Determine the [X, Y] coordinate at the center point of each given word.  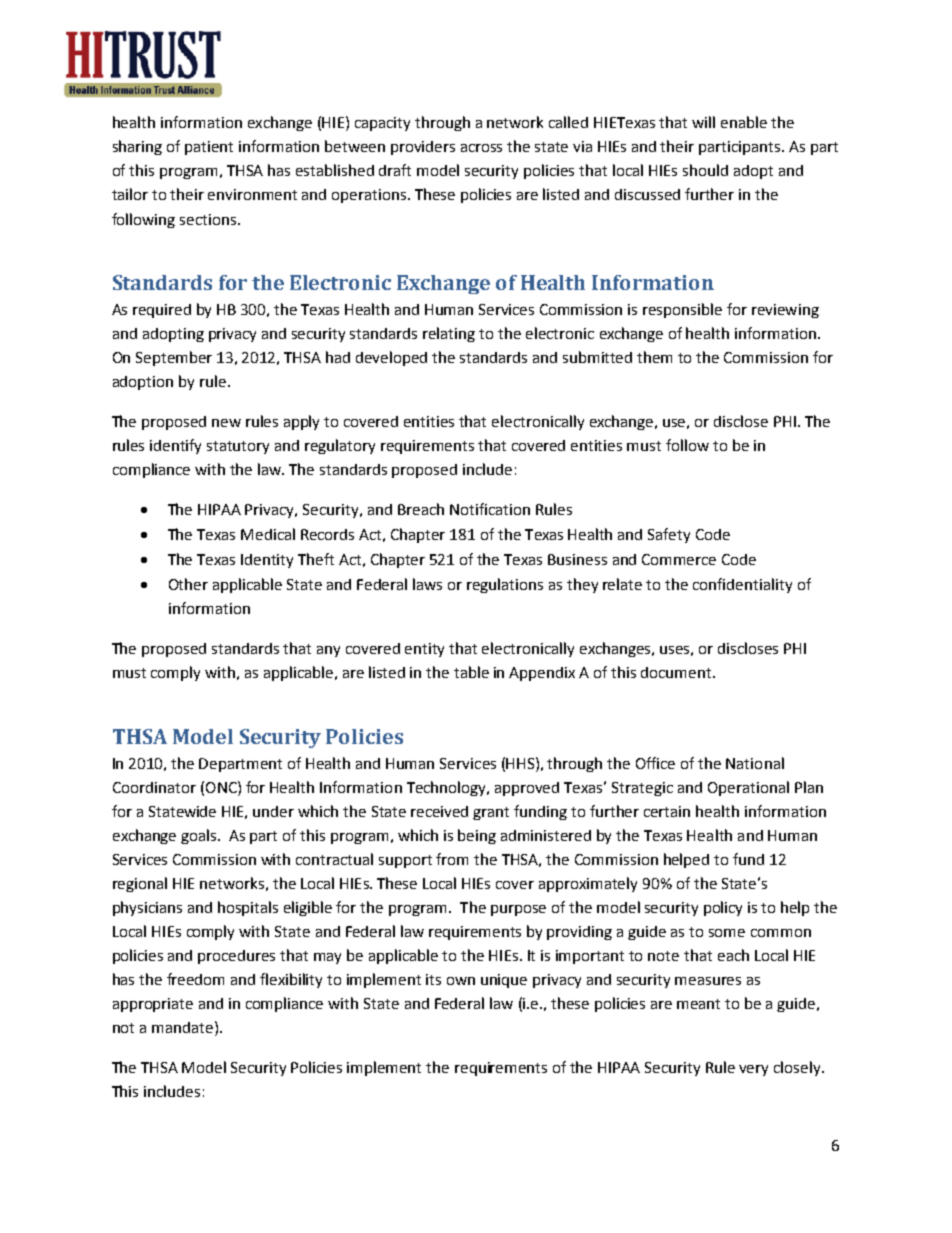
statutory [238, 447]
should [705, 170]
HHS [521, 763]
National [755, 763]
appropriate [153, 1005]
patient [209, 148]
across [481, 148]
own [461, 981]
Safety [669, 535]
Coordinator [154, 787]
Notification [490, 509]
